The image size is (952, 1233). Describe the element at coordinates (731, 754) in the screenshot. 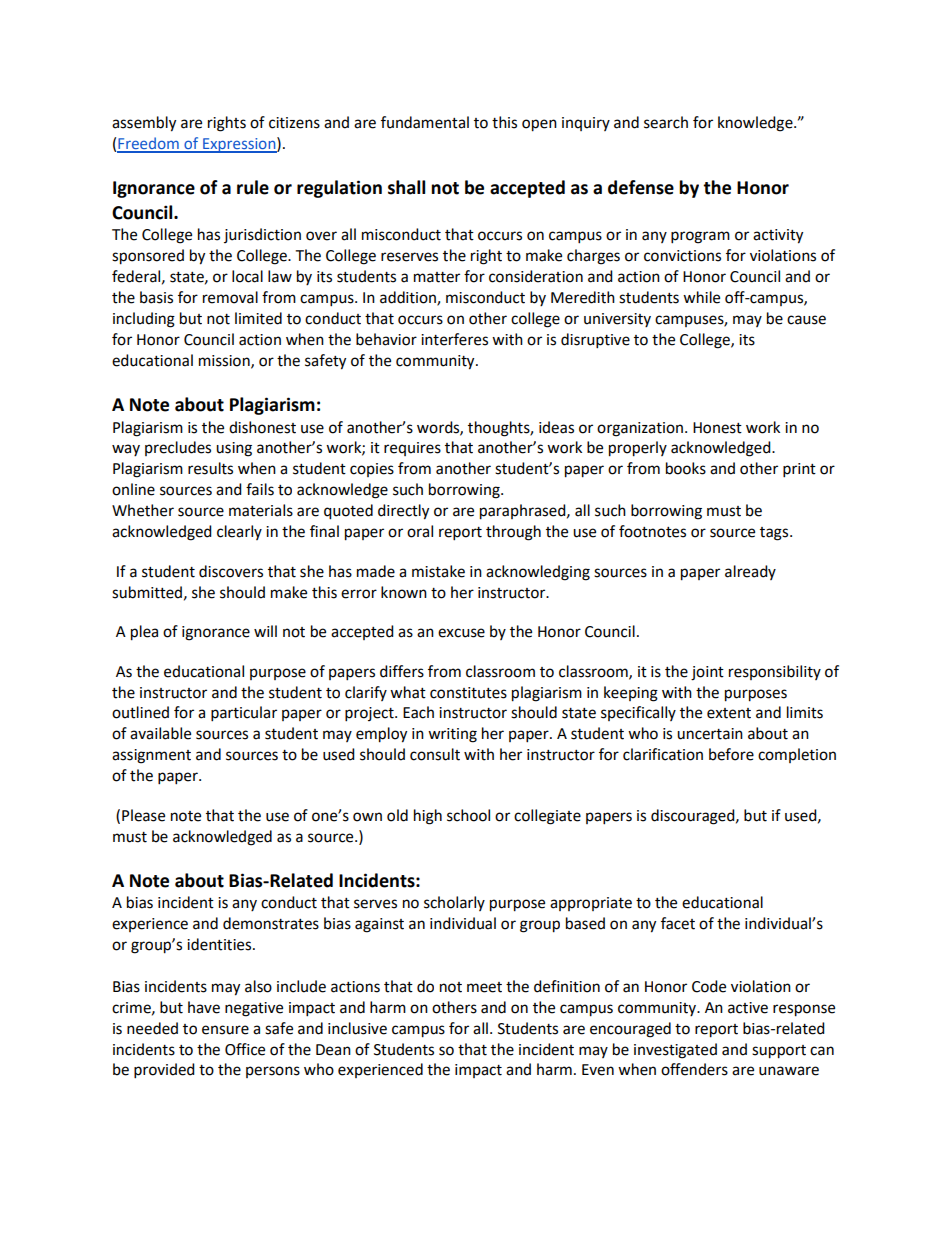

I see `before` at that location.
